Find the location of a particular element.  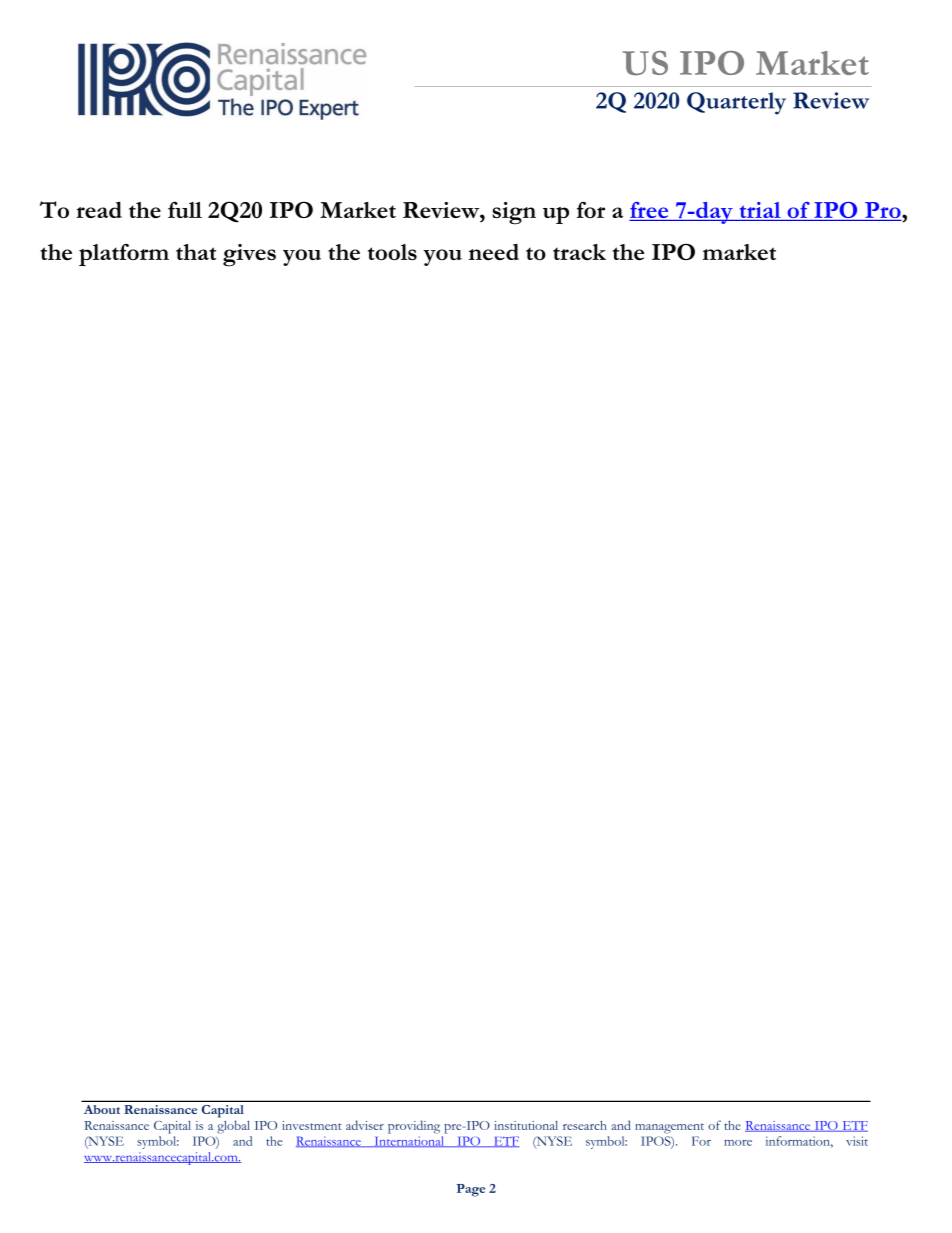

need is located at coordinates (494, 252).
